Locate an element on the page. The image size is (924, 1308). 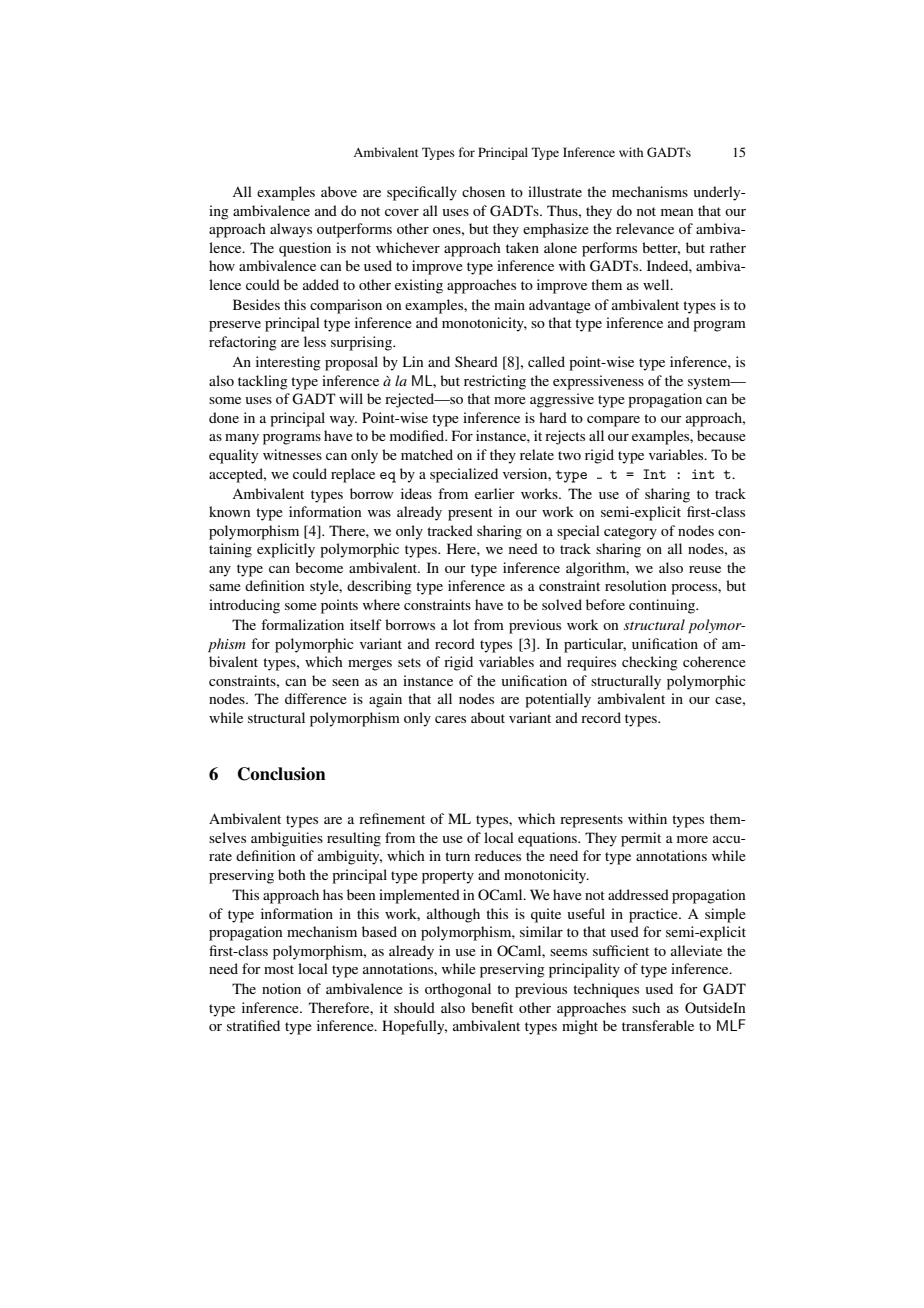
checking is located at coordinates (650, 663).
